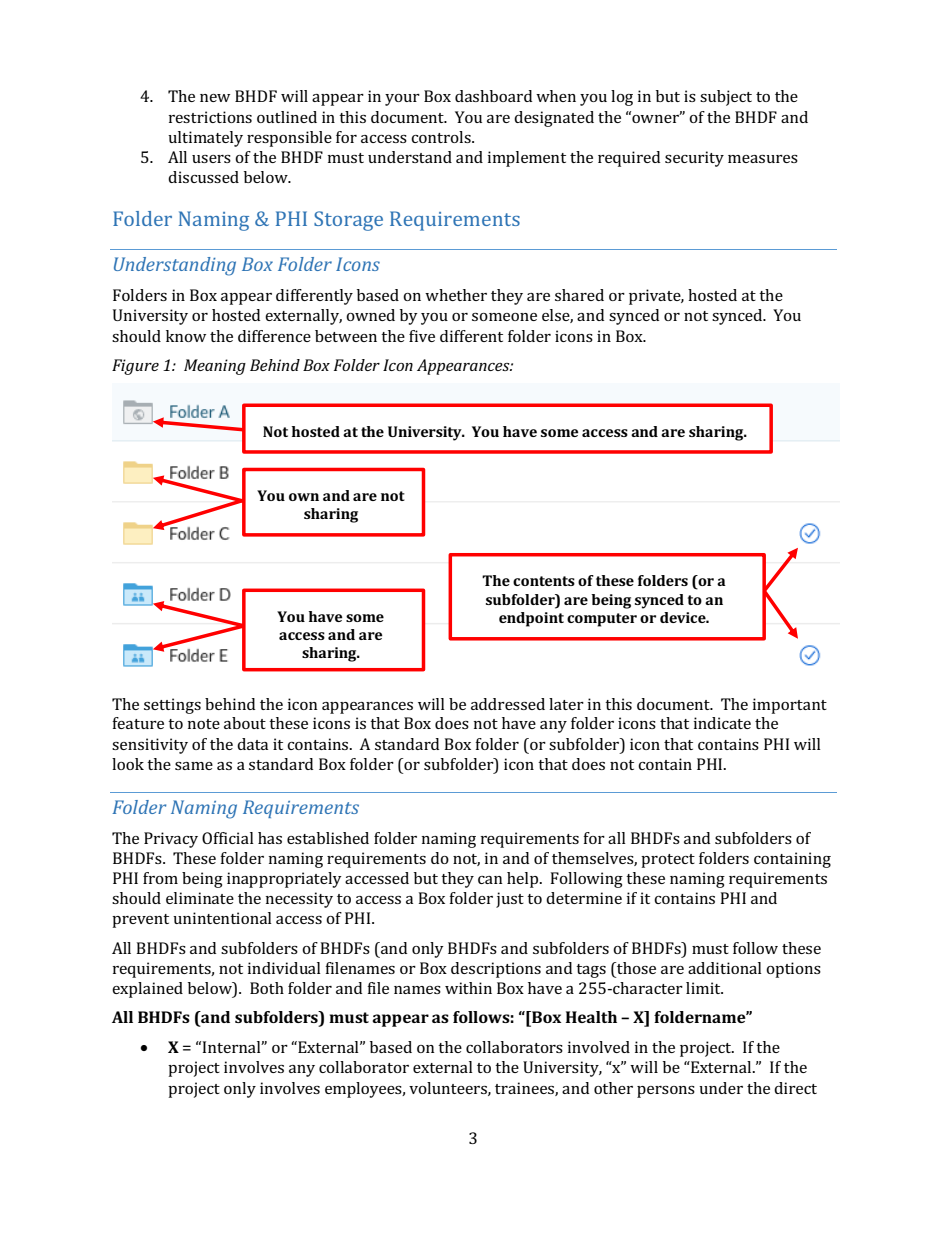 The image size is (952, 1233). Describe the element at coordinates (210, 117) in the screenshot. I see `restrictions` at that location.
